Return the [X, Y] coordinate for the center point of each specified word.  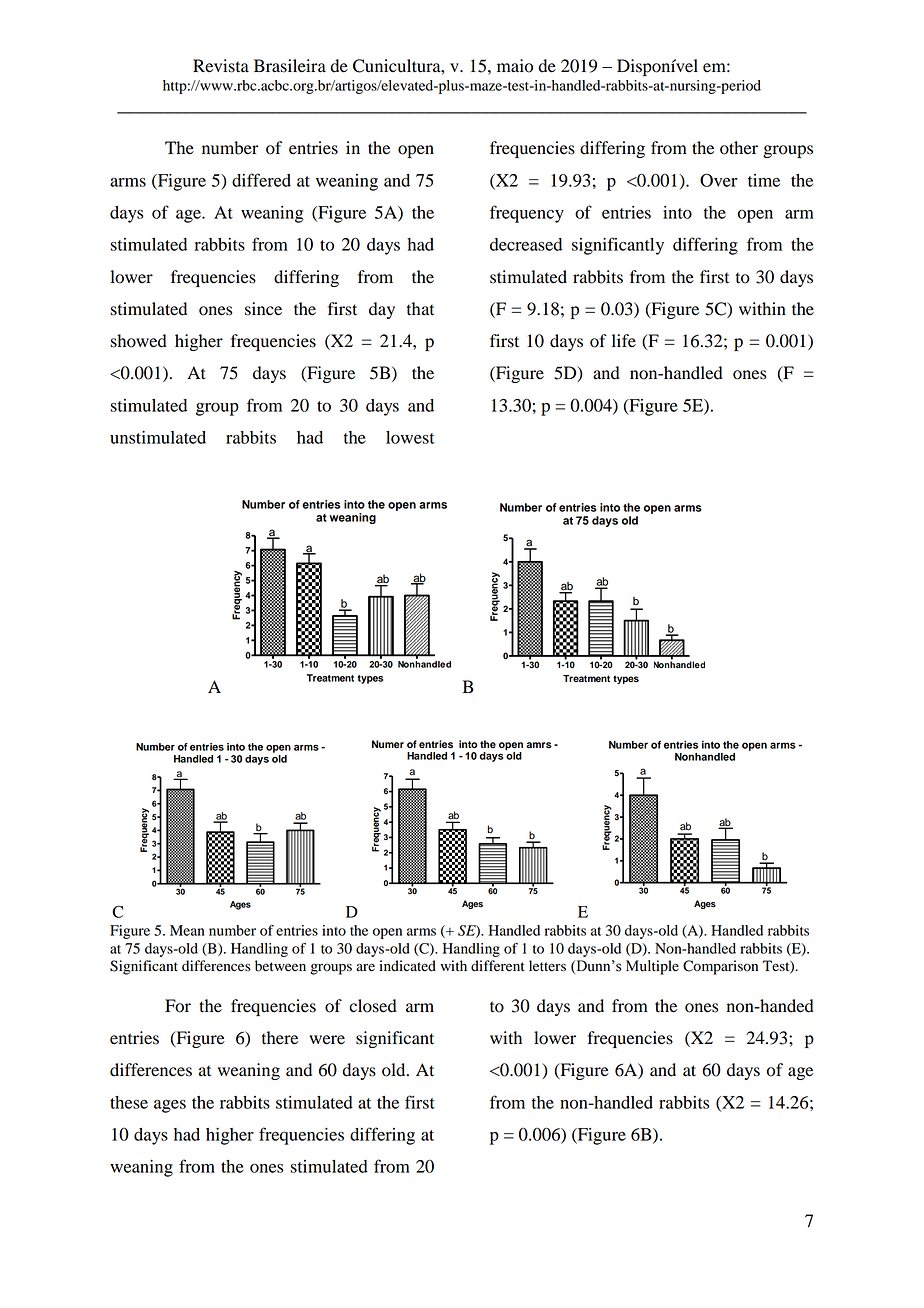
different [498, 966]
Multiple [652, 967]
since [263, 309]
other [739, 148]
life [624, 341]
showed [139, 341]
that [420, 309]
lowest [410, 437]
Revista [221, 66]
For [178, 1006]
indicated [407, 966]
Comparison [720, 967]
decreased [526, 244]
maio [515, 66]
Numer [388, 744]
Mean [187, 930]
